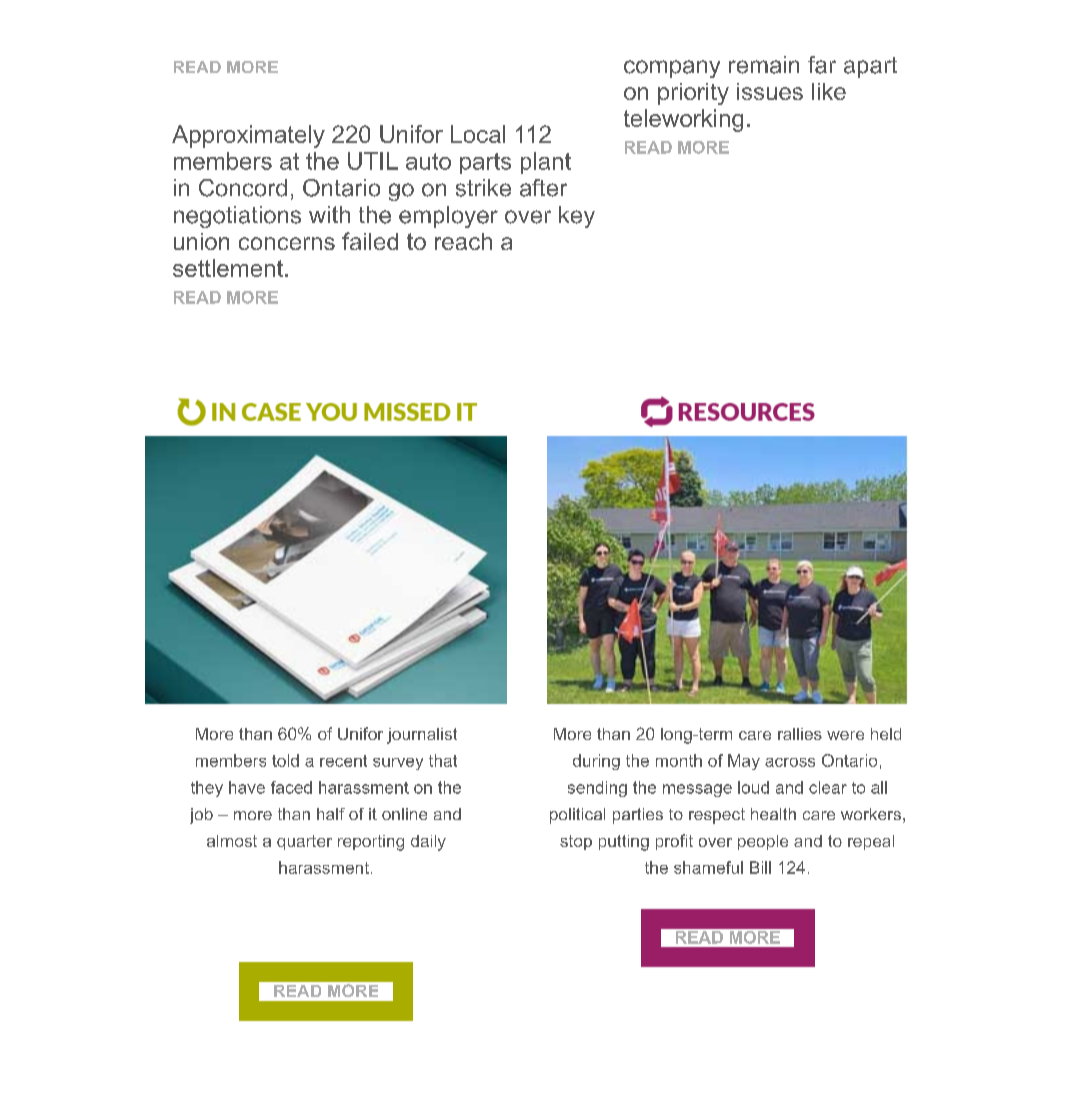 The height and width of the page is (1113, 1092). I want to click on like, so click(829, 91).
